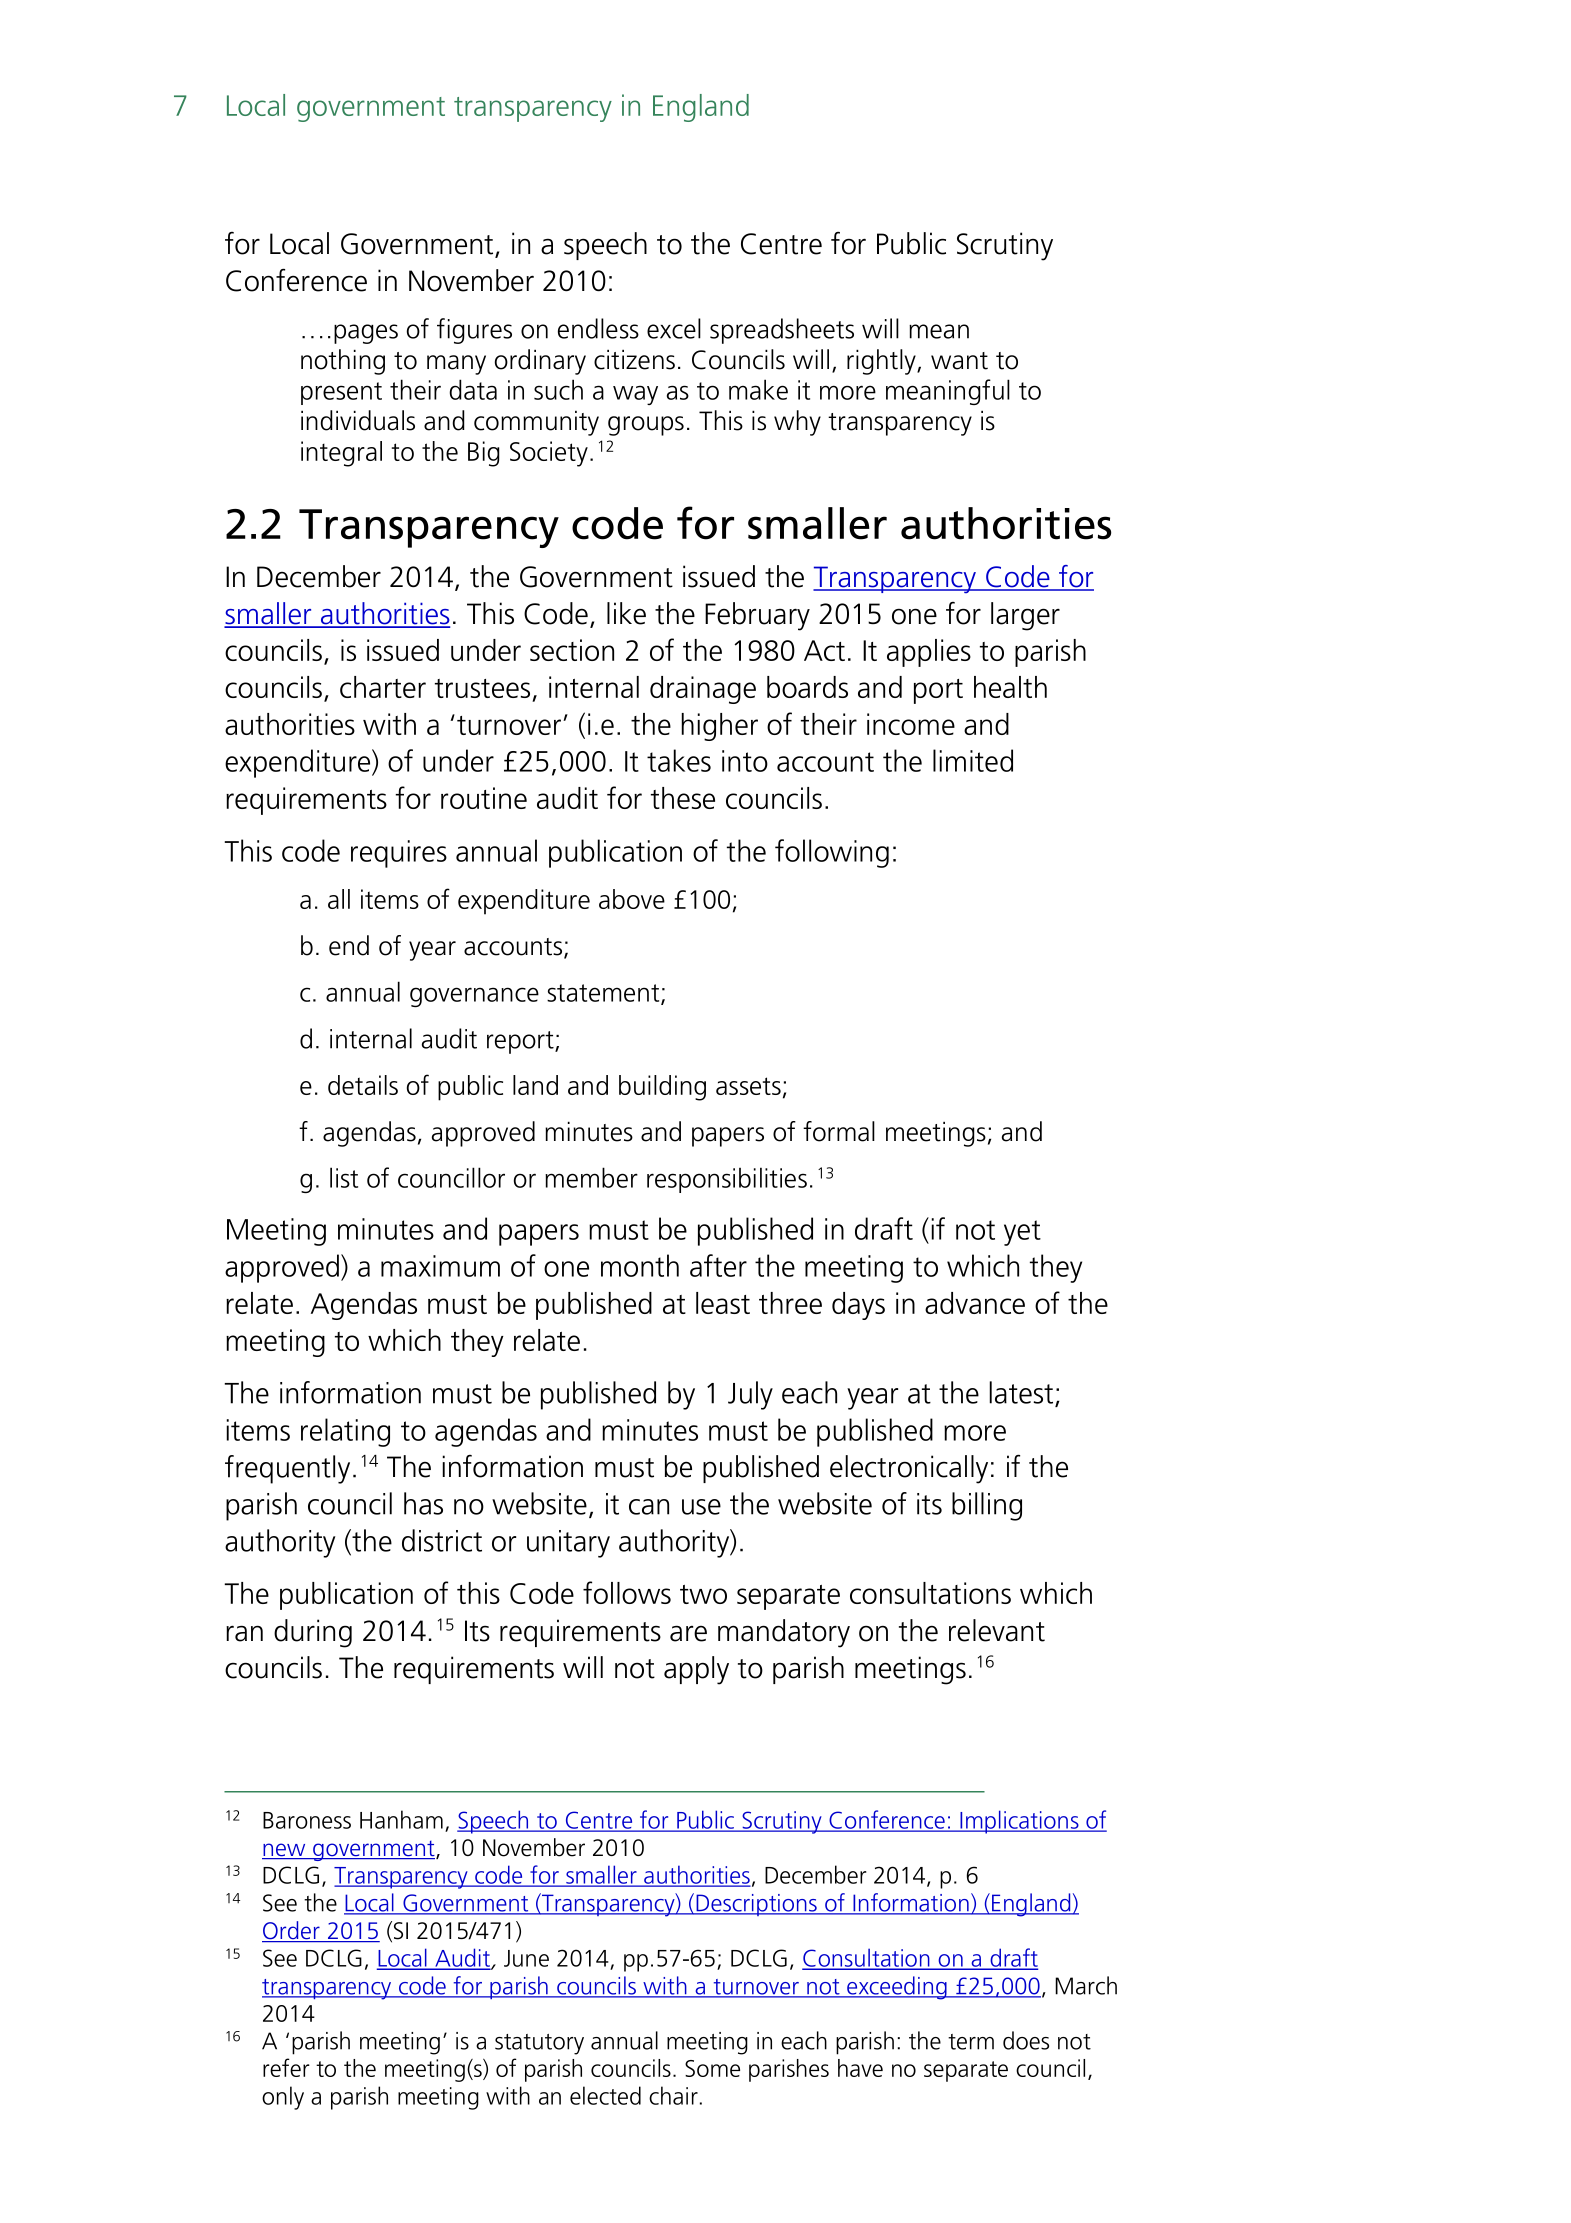 The width and height of the document is (1571, 2223). What do you see at coordinates (286, 2067) in the document?
I see `refer` at bounding box center [286, 2067].
